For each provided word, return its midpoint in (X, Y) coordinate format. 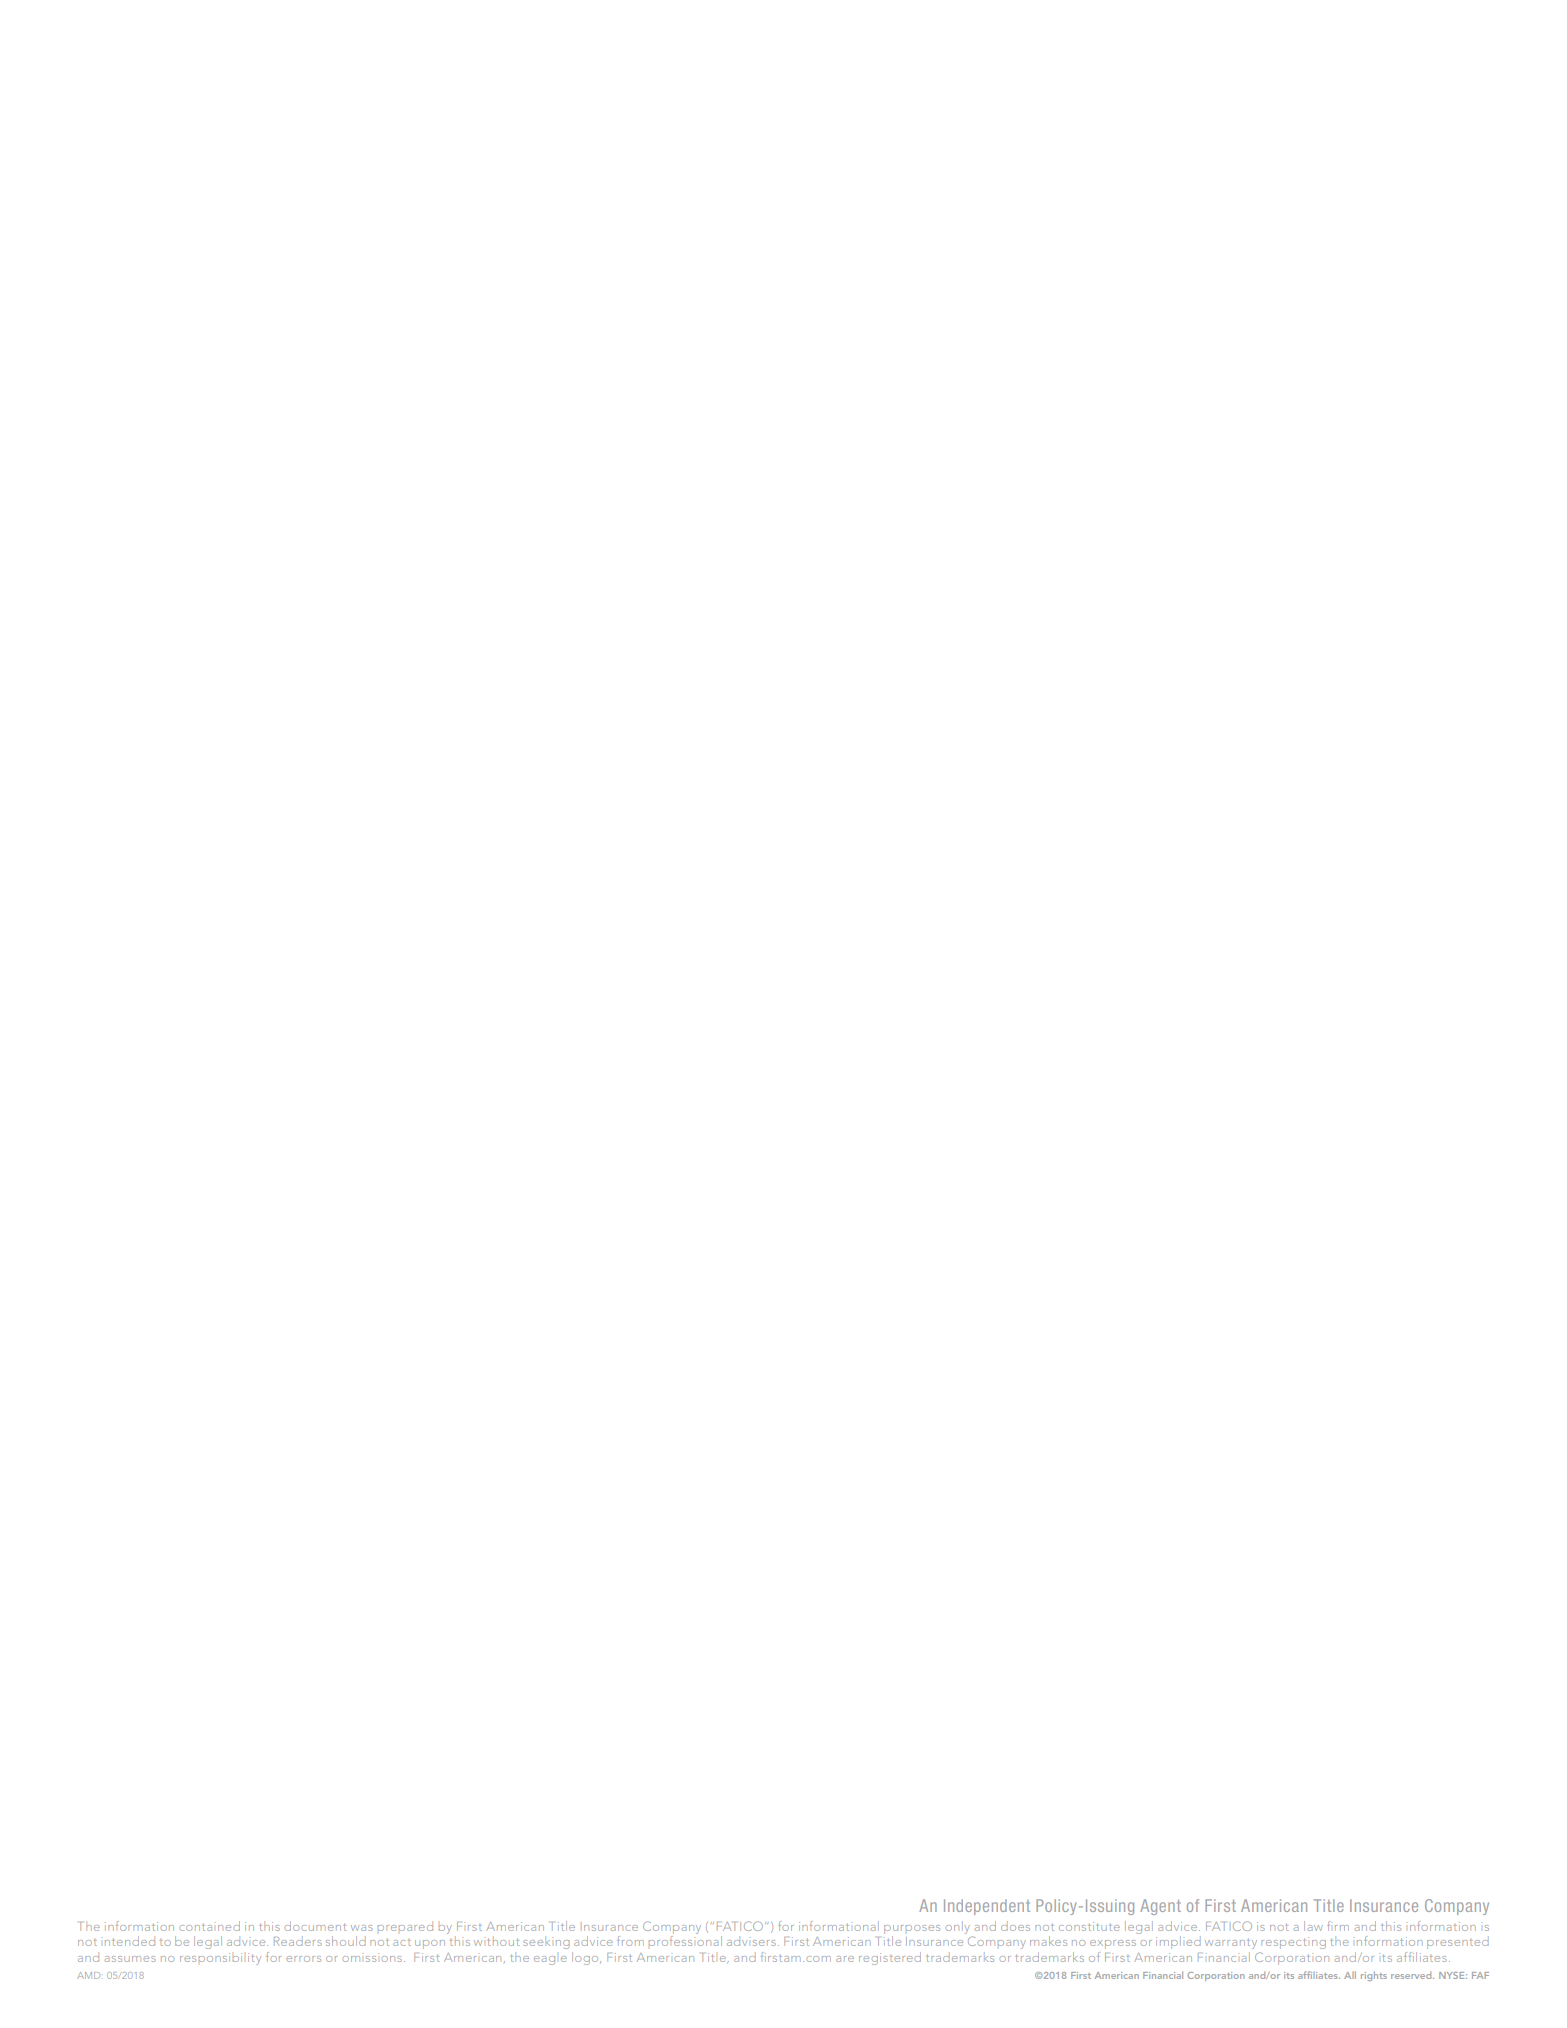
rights (1374, 1976)
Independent (987, 1907)
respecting (1293, 1943)
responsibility (220, 1959)
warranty (1231, 1944)
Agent (1160, 1907)
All (1350, 1975)
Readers (298, 1941)
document (315, 1926)
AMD (88, 1975)
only (958, 1927)
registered (890, 1958)
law (1313, 1926)
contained (210, 1926)
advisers (753, 1941)
